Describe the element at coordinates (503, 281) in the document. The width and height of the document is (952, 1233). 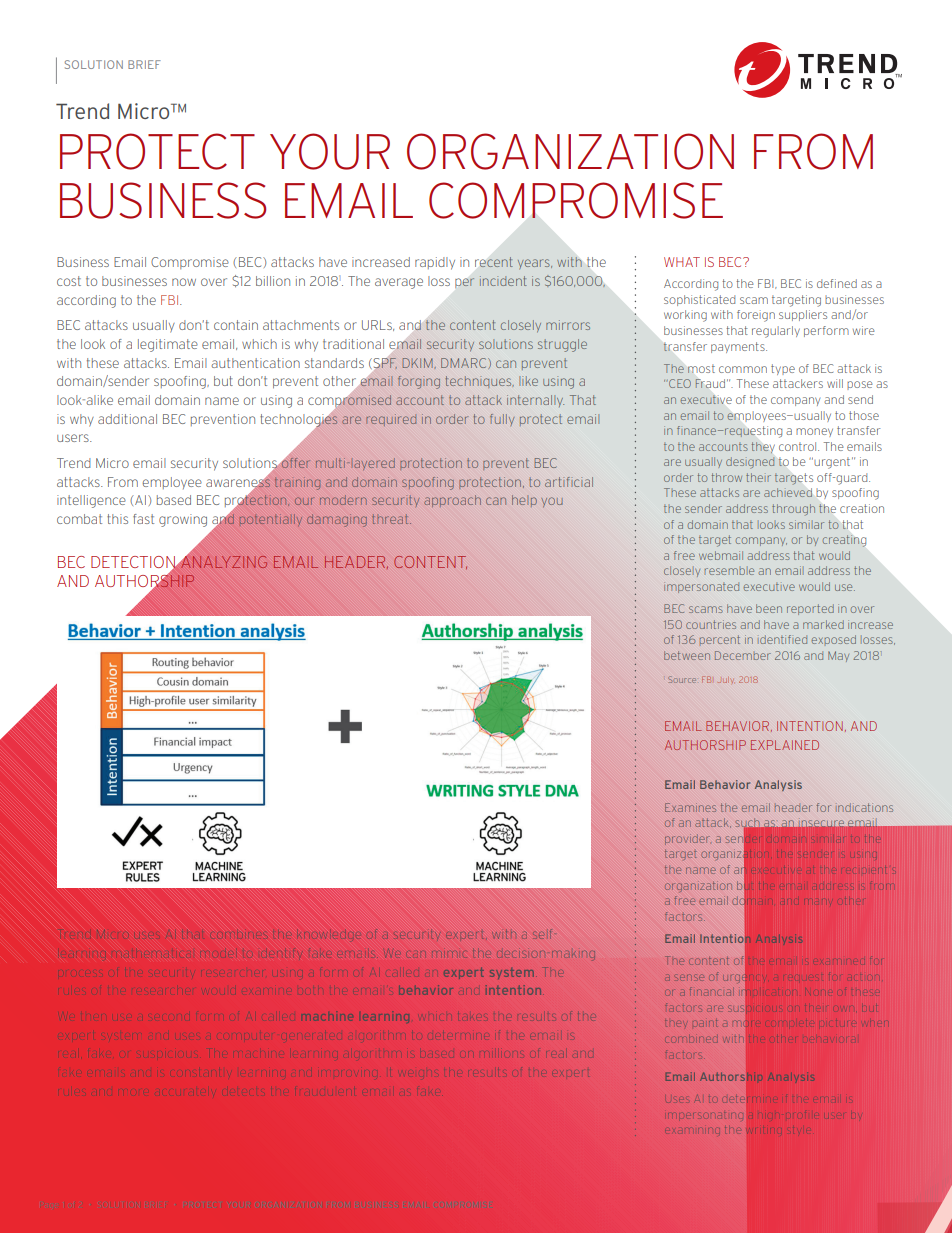
I see `incident` at that location.
